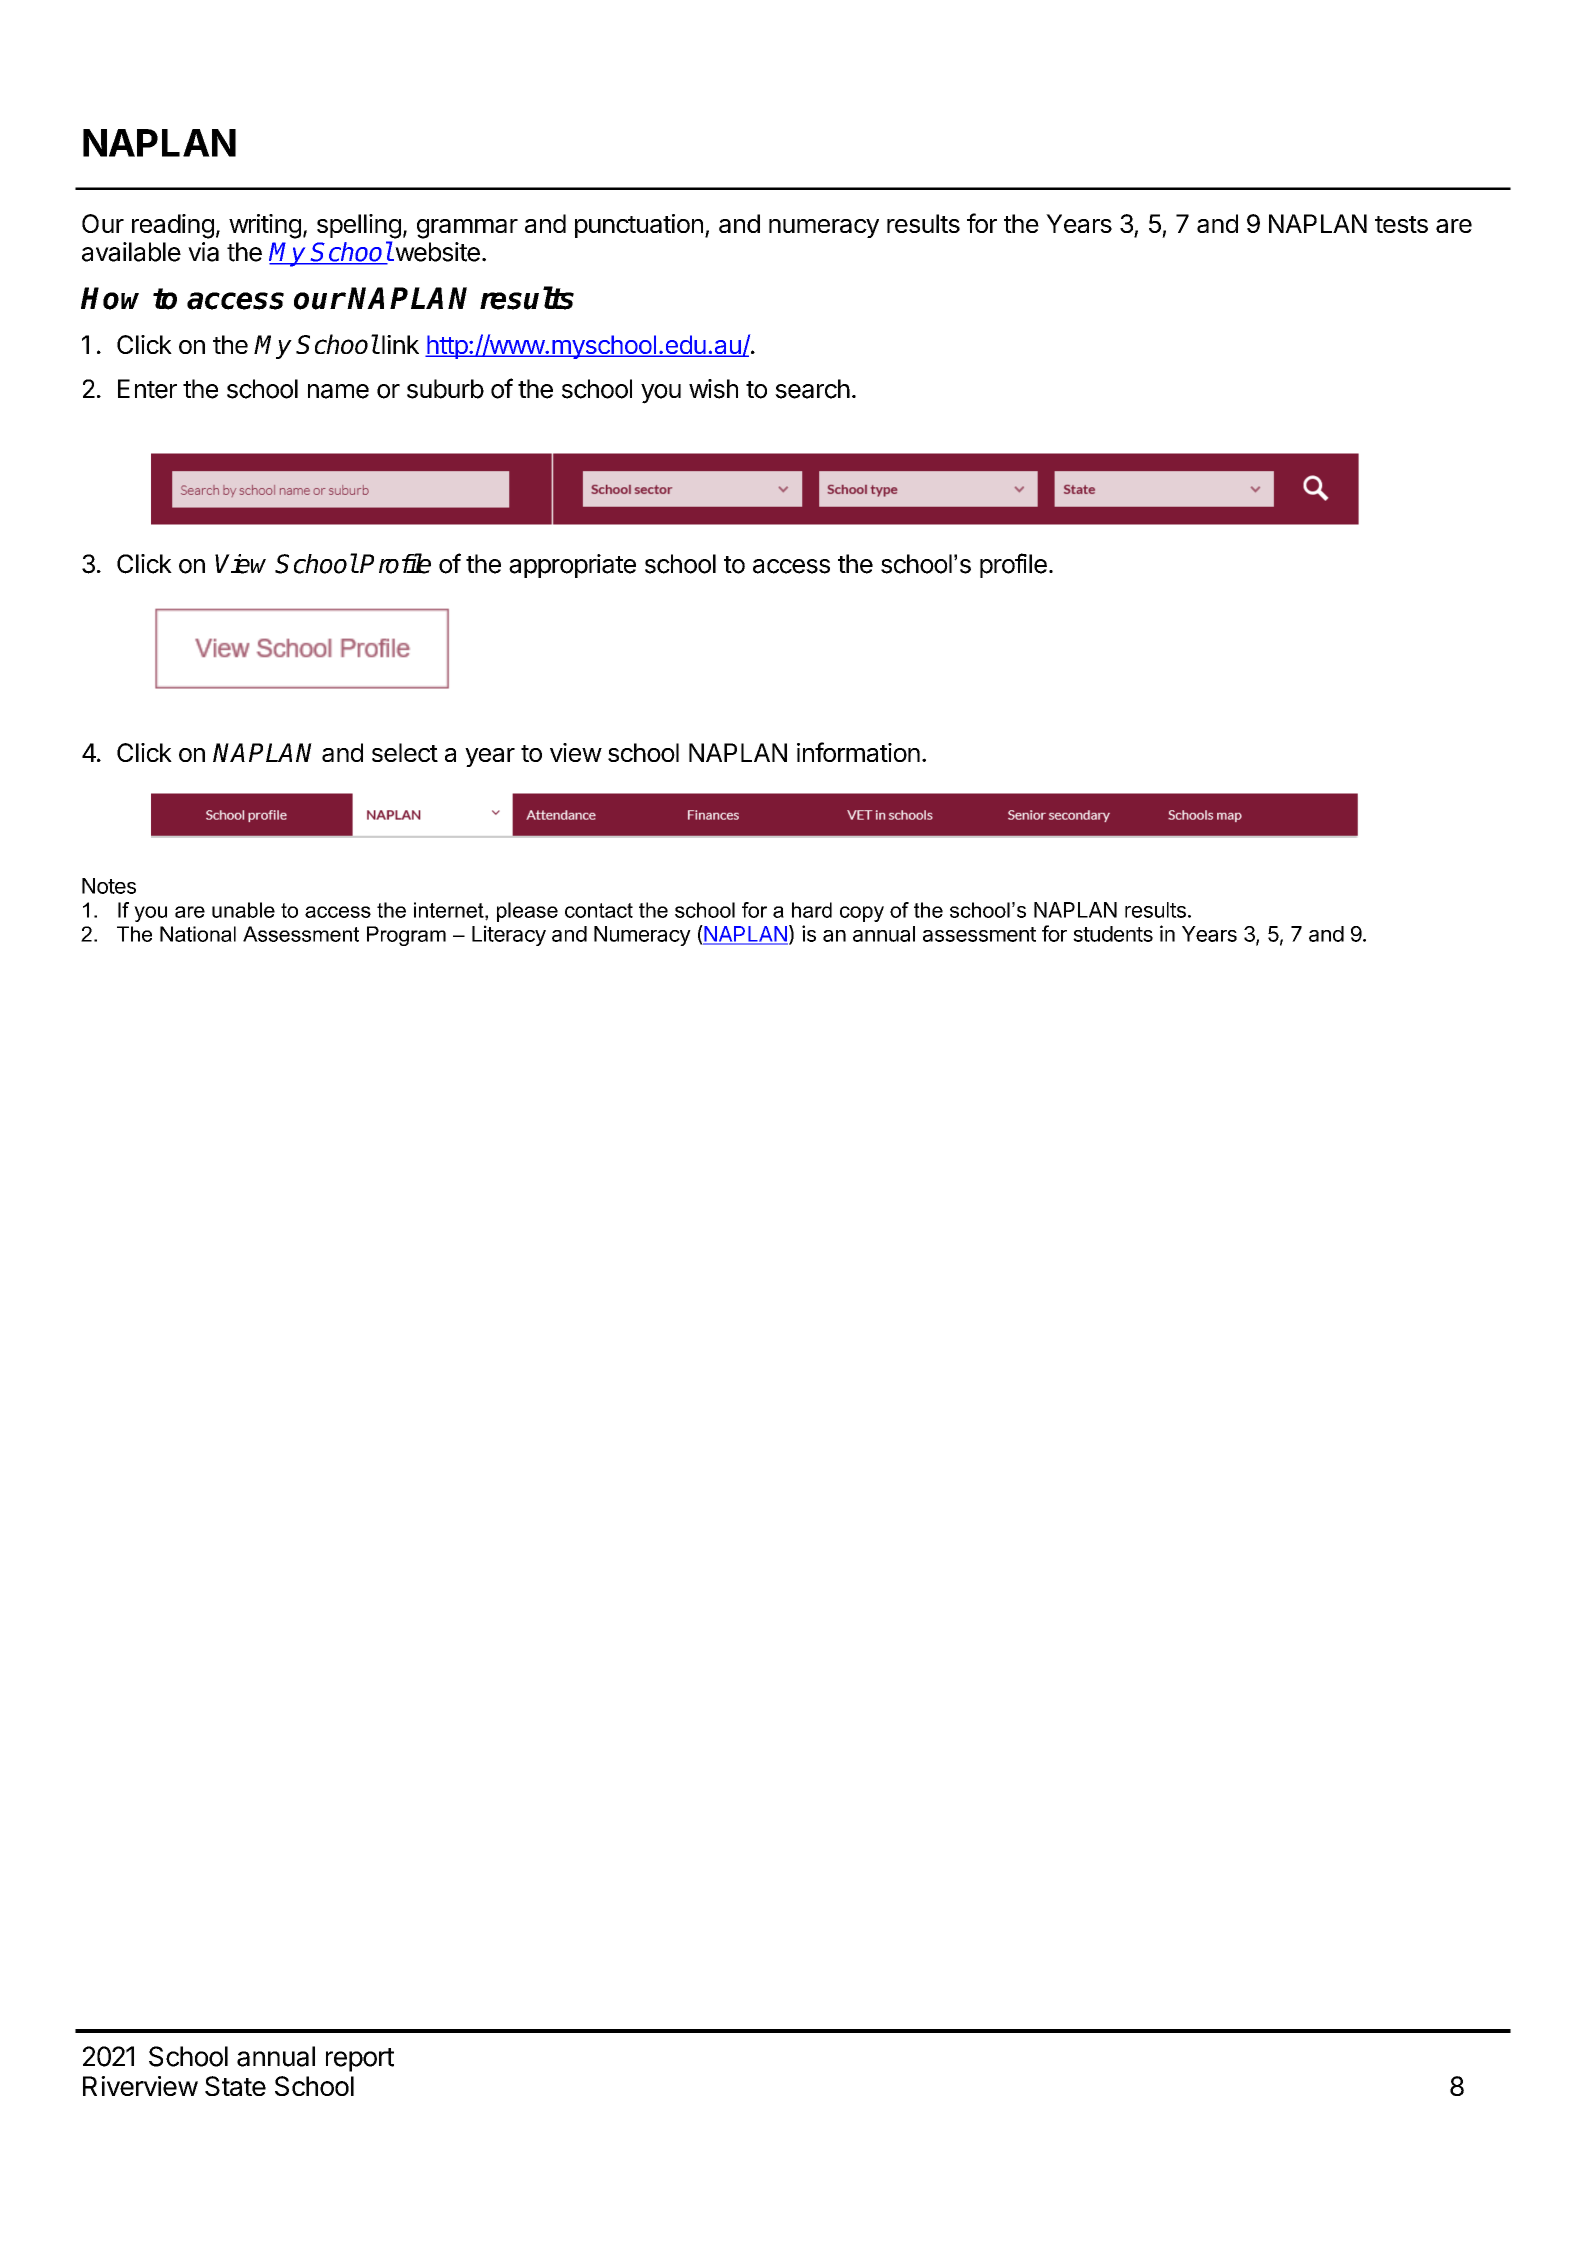  What do you see at coordinates (235, 2086) in the page?
I see `State` at bounding box center [235, 2086].
